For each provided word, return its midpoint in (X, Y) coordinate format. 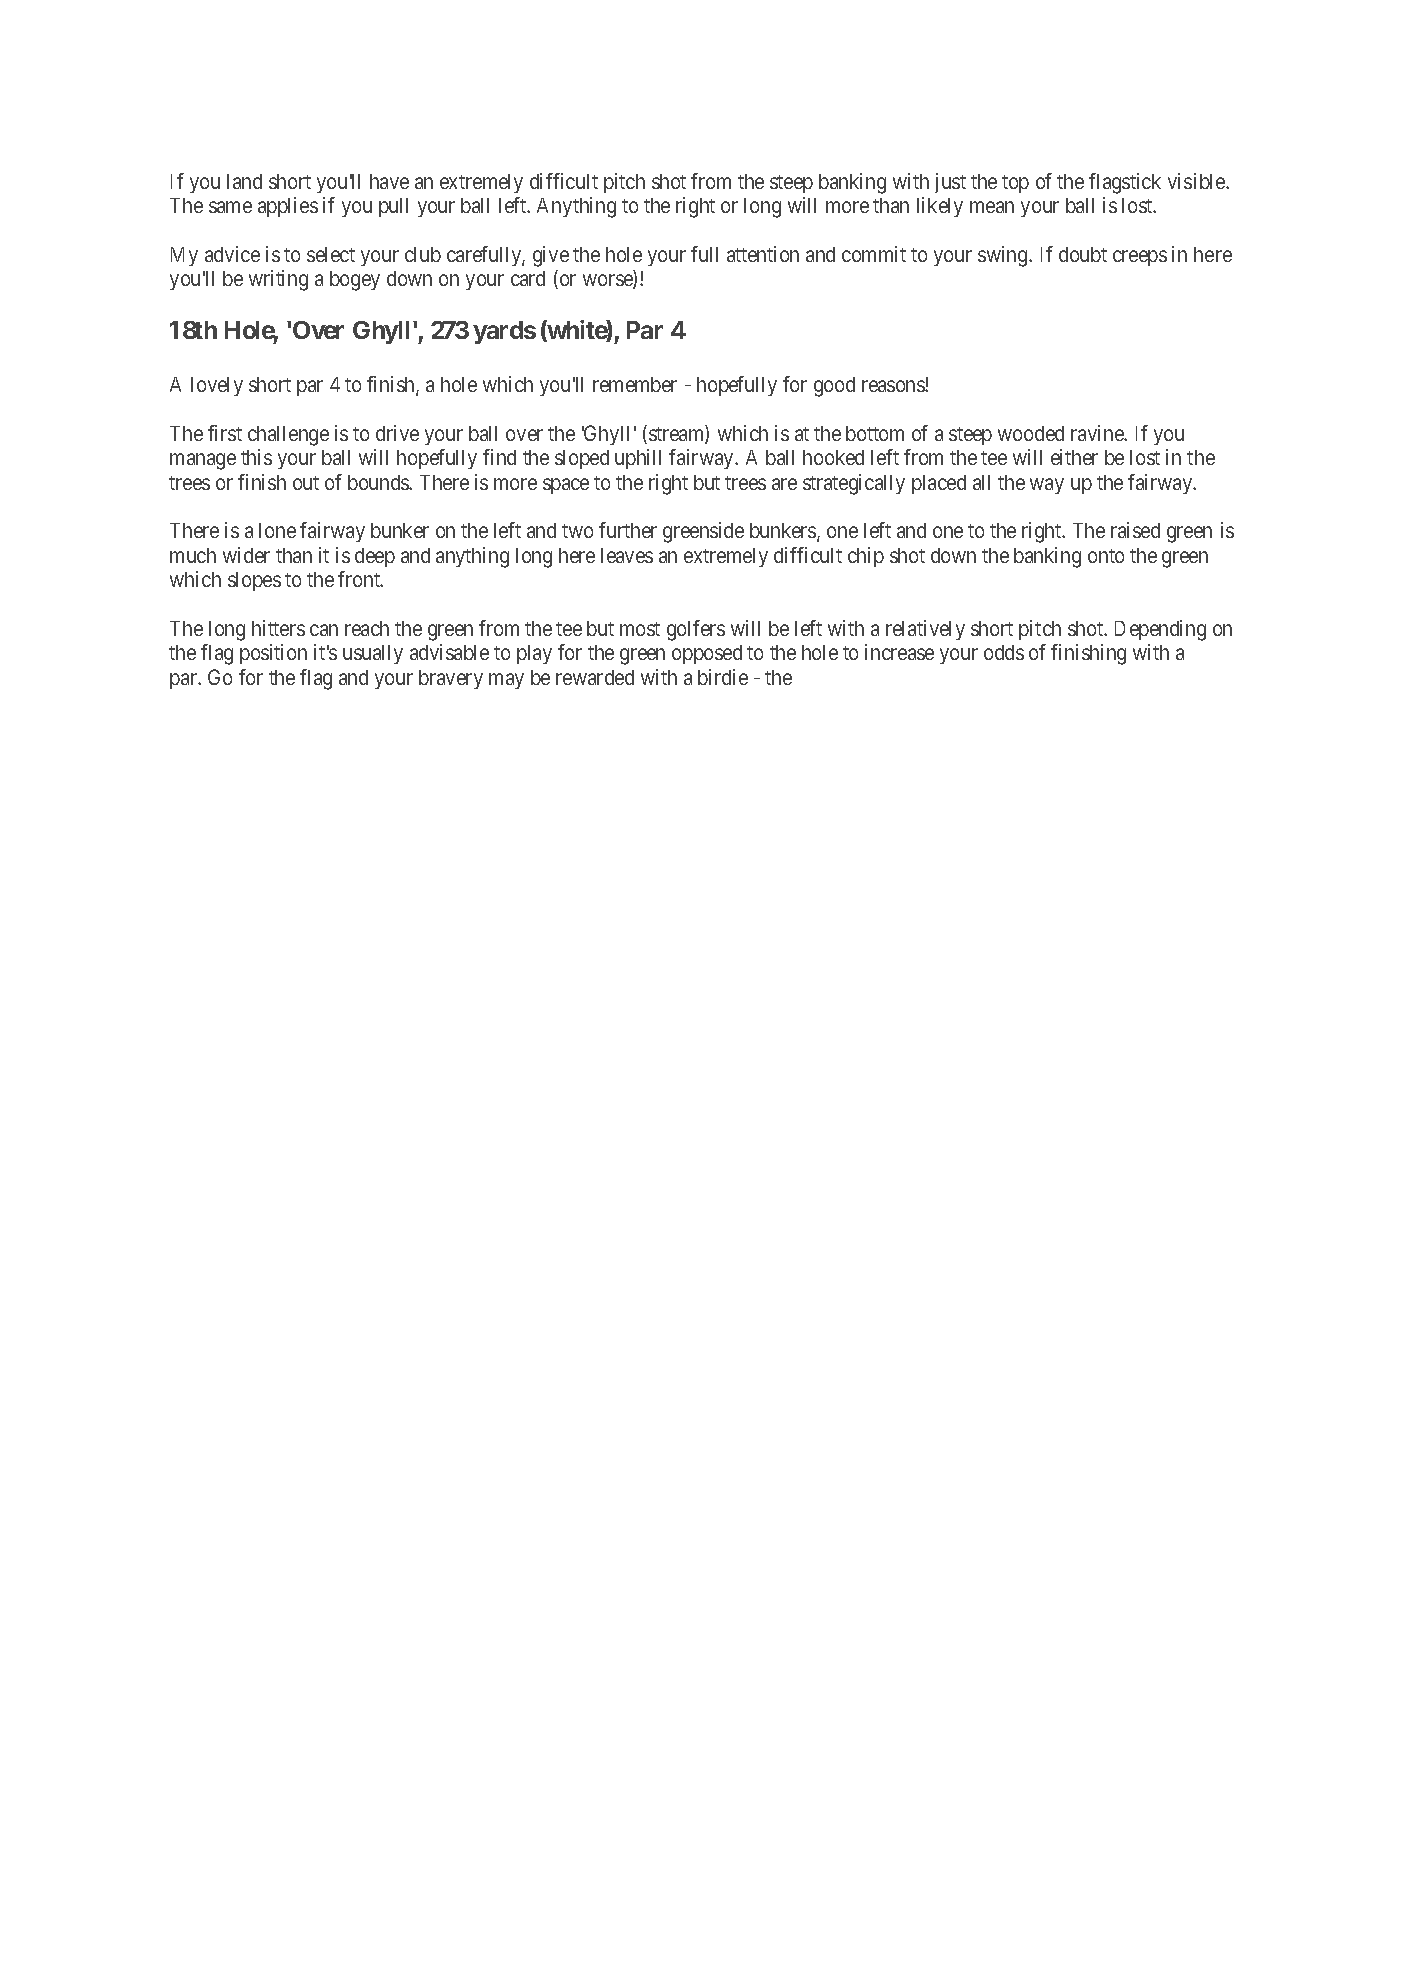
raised (1135, 530)
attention (763, 254)
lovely (217, 386)
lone (277, 530)
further (628, 530)
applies (288, 207)
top (1015, 184)
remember (635, 384)
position (273, 654)
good (834, 387)
